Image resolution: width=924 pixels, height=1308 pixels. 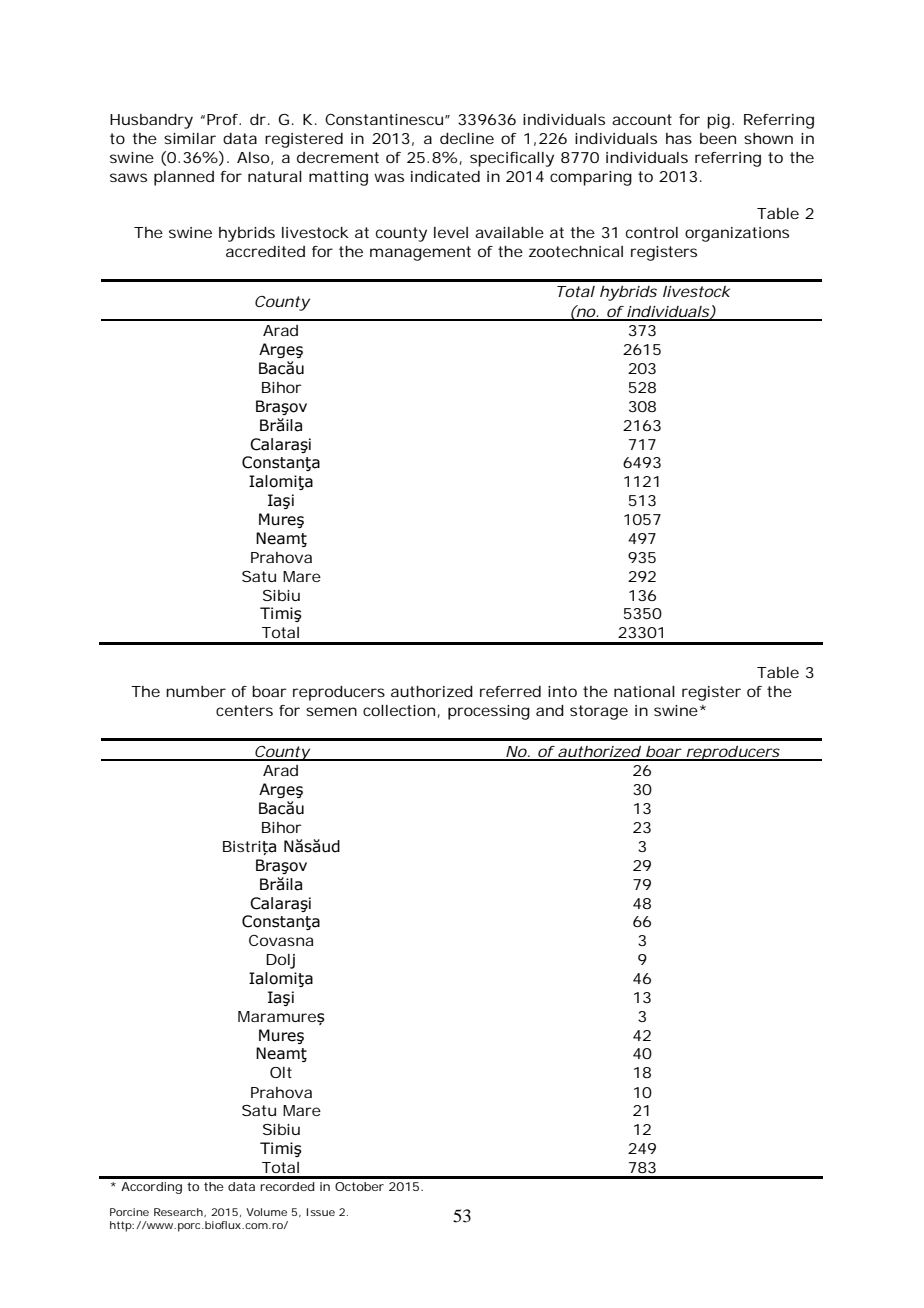 What do you see at coordinates (178, 1212) in the image?
I see `Research` at bounding box center [178, 1212].
